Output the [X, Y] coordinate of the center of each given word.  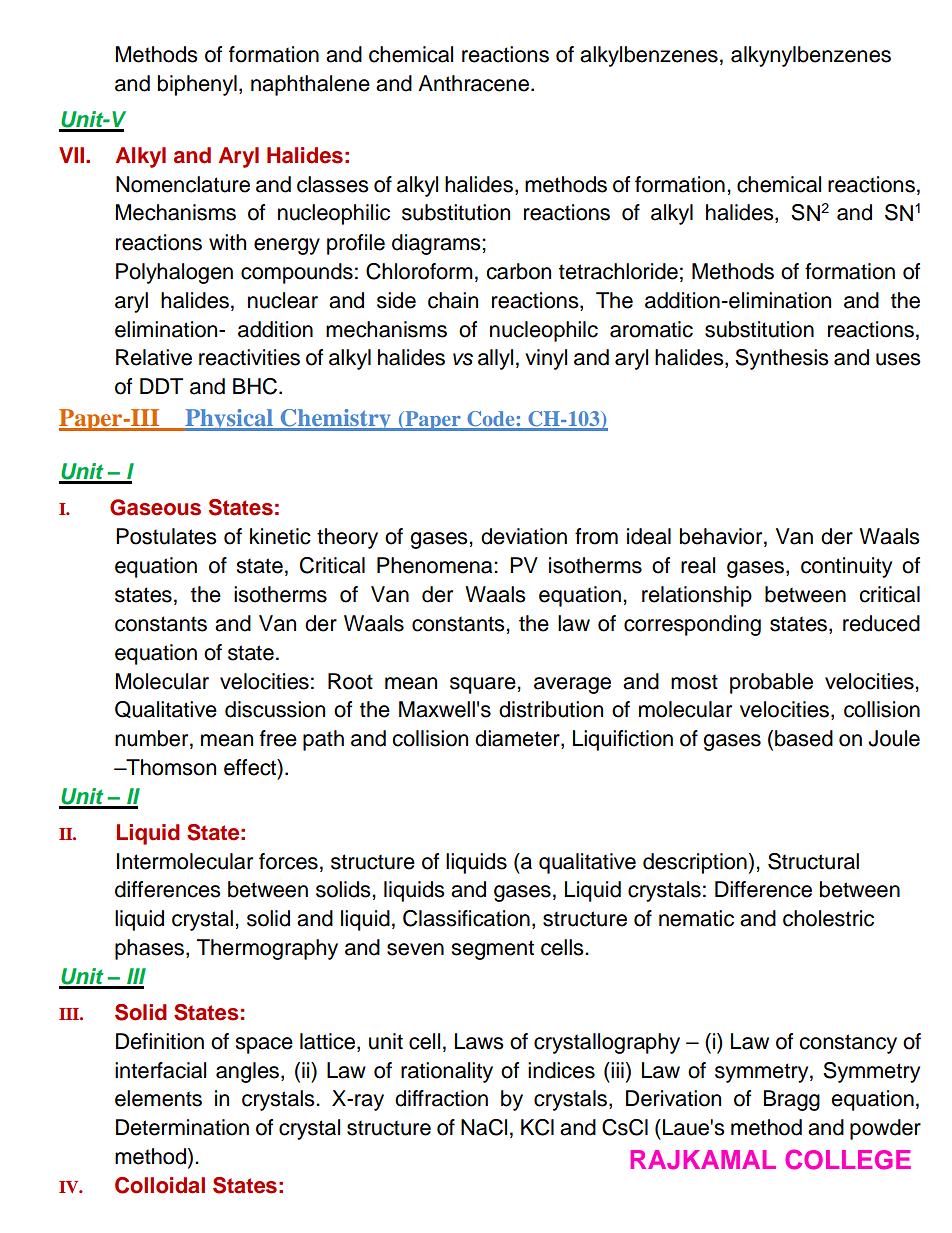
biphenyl [197, 85]
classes [333, 184]
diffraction [441, 1098]
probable [771, 683]
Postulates [166, 536]
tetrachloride [618, 271]
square [484, 685]
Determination [182, 1127]
